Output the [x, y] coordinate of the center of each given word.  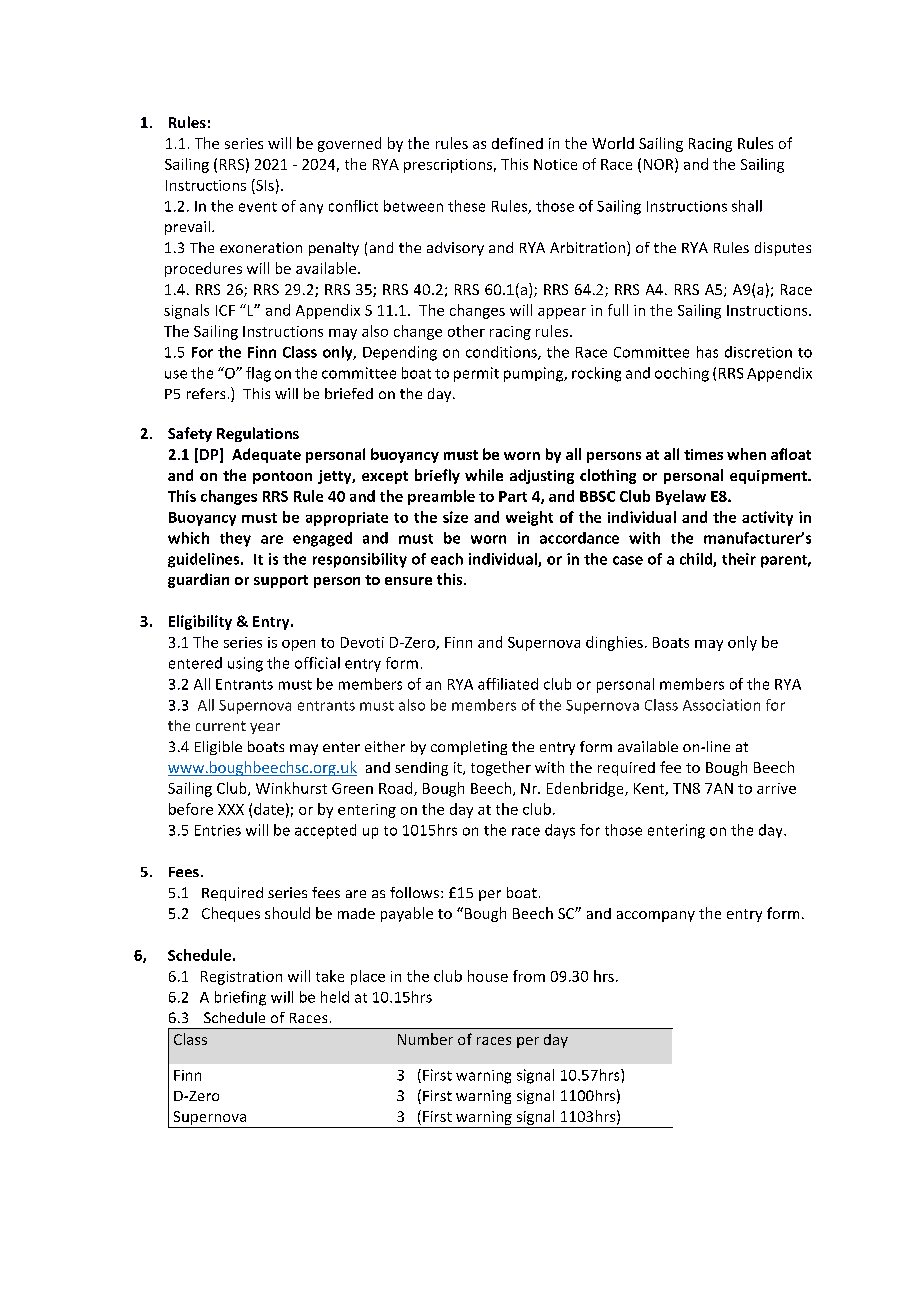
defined [517, 143]
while [484, 475]
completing [469, 748]
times [703, 454]
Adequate [266, 455]
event [258, 207]
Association [721, 705]
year [265, 728]
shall [747, 206]
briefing [240, 998]
